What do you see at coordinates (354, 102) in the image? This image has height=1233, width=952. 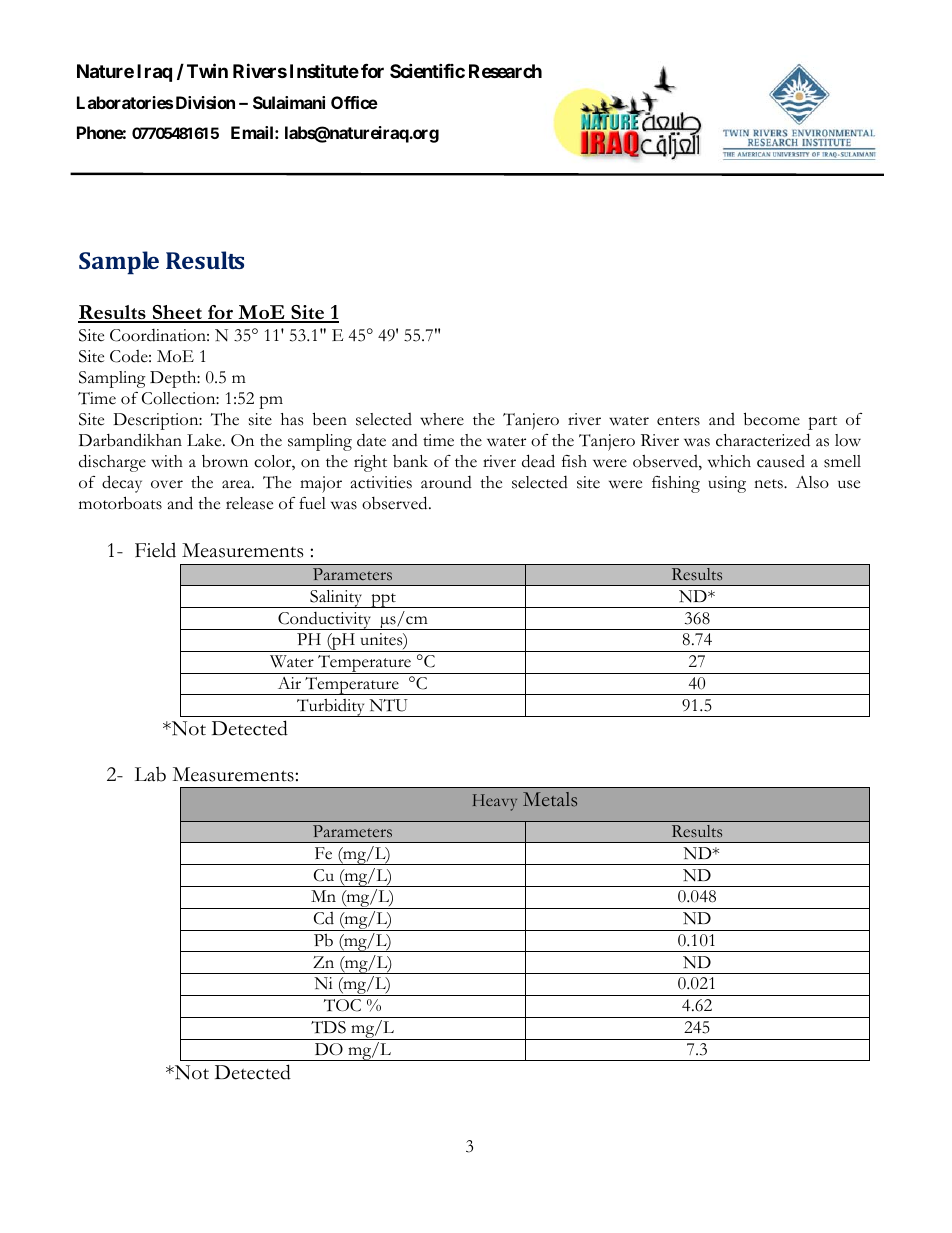 I see `Office` at bounding box center [354, 102].
